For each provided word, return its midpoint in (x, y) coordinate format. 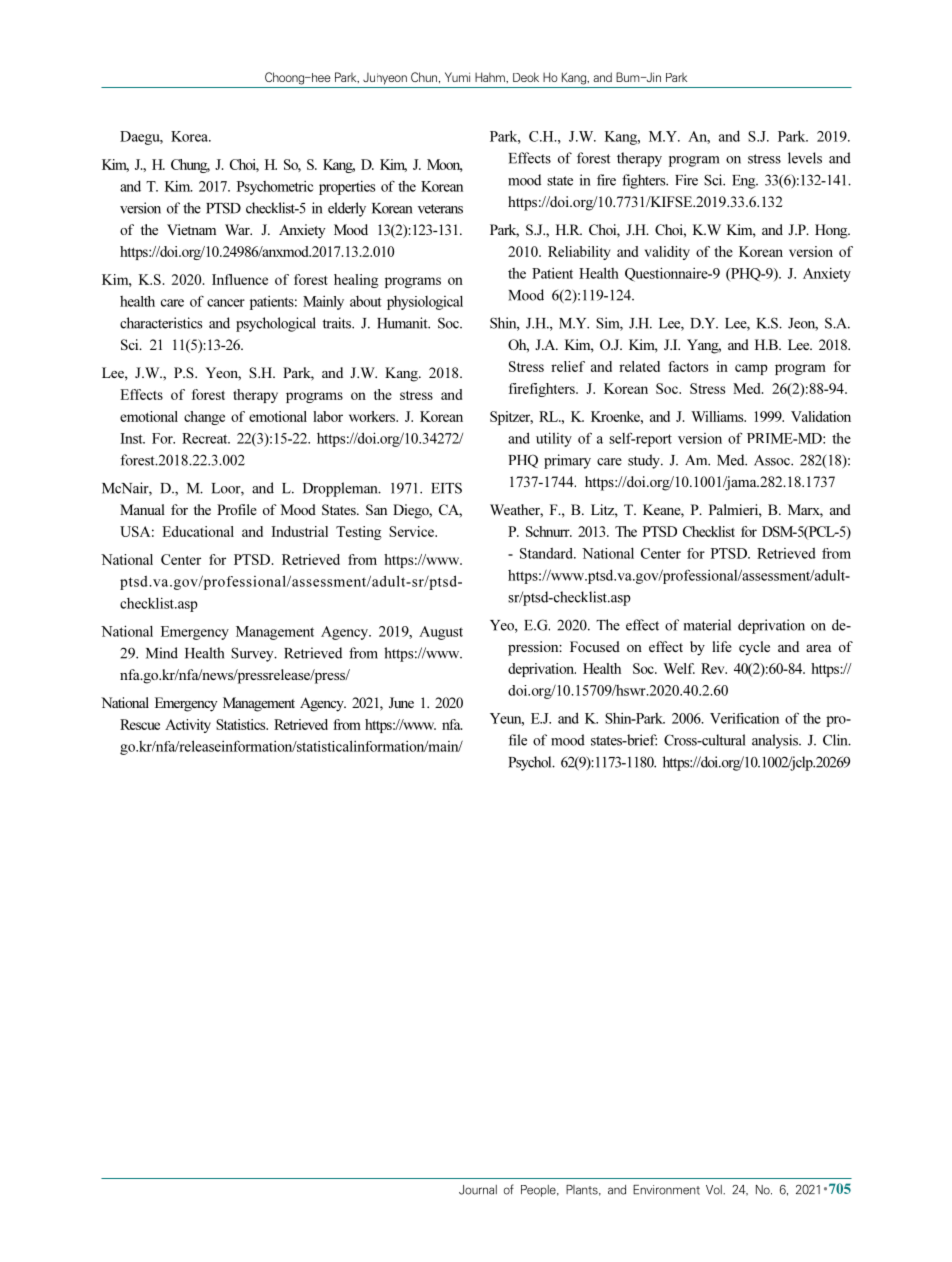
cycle (754, 648)
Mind (162, 653)
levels (805, 158)
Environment (666, 1190)
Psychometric (275, 188)
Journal (478, 1190)
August (441, 633)
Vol (715, 1190)
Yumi (457, 77)
